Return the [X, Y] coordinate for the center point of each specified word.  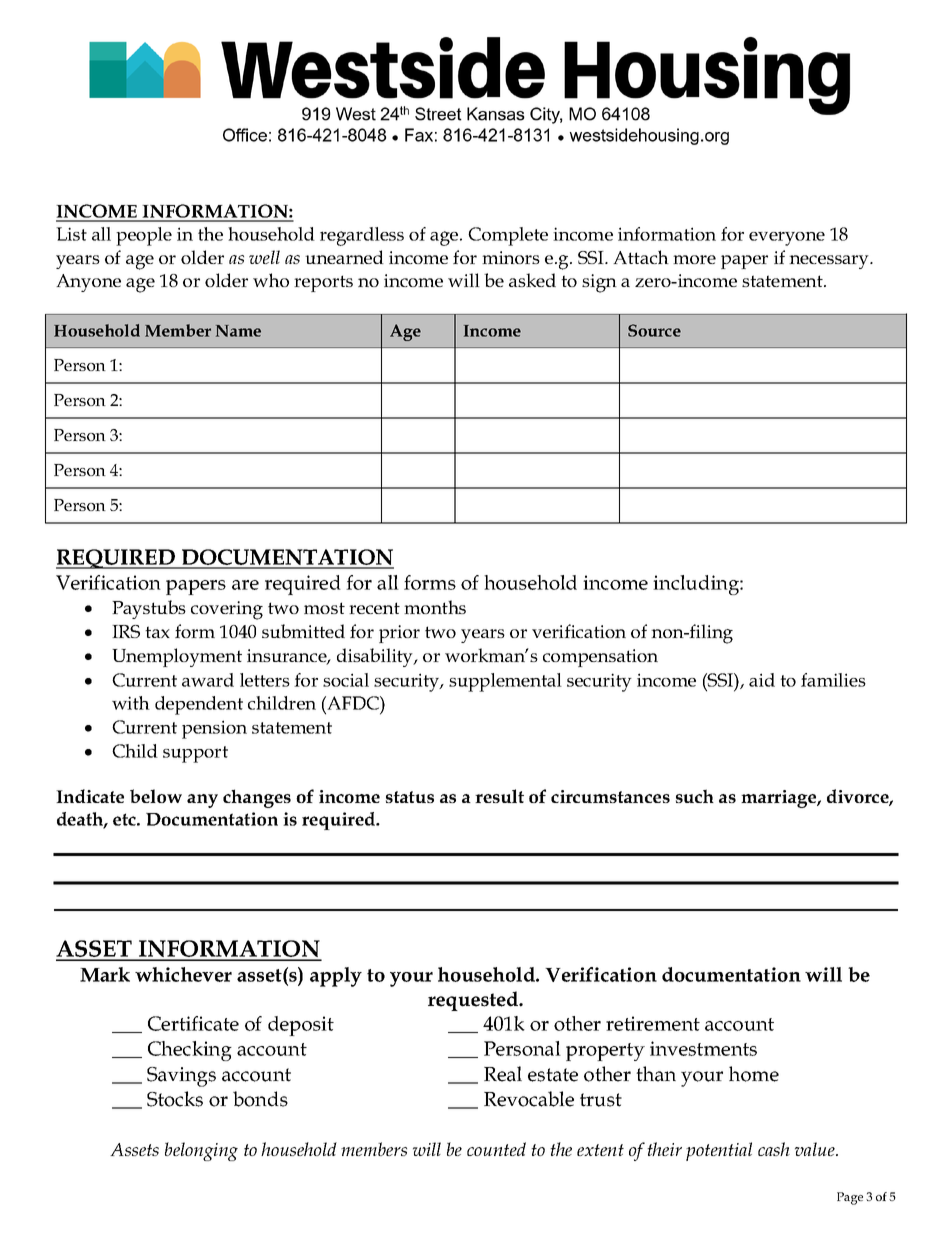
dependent [199, 705]
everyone [787, 238]
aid [762, 680]
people [144, 236]
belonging [201, 1151]
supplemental [505, 682]
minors [511, 257]
